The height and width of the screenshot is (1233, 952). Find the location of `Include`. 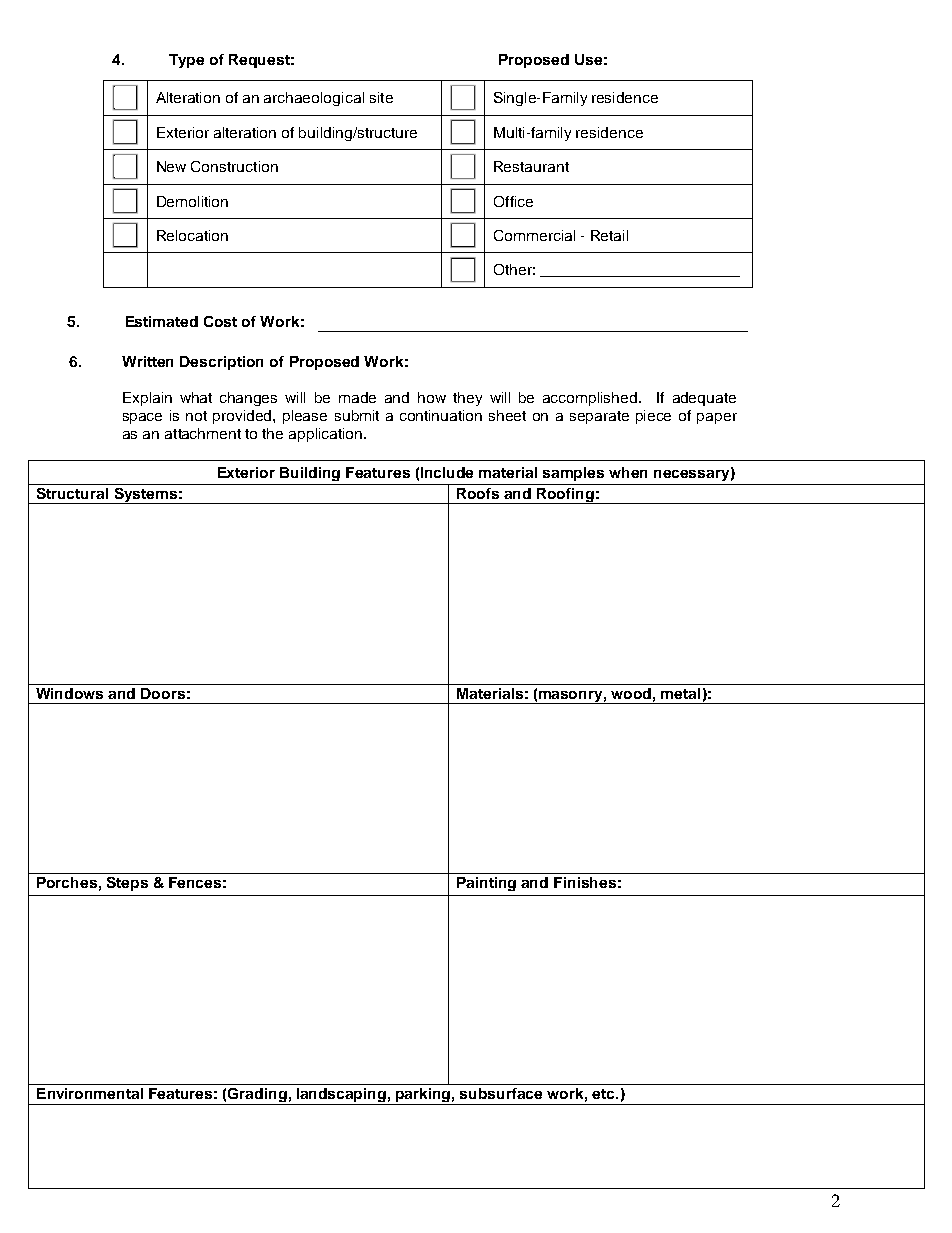

Include is located at coordinates (447, 472).
